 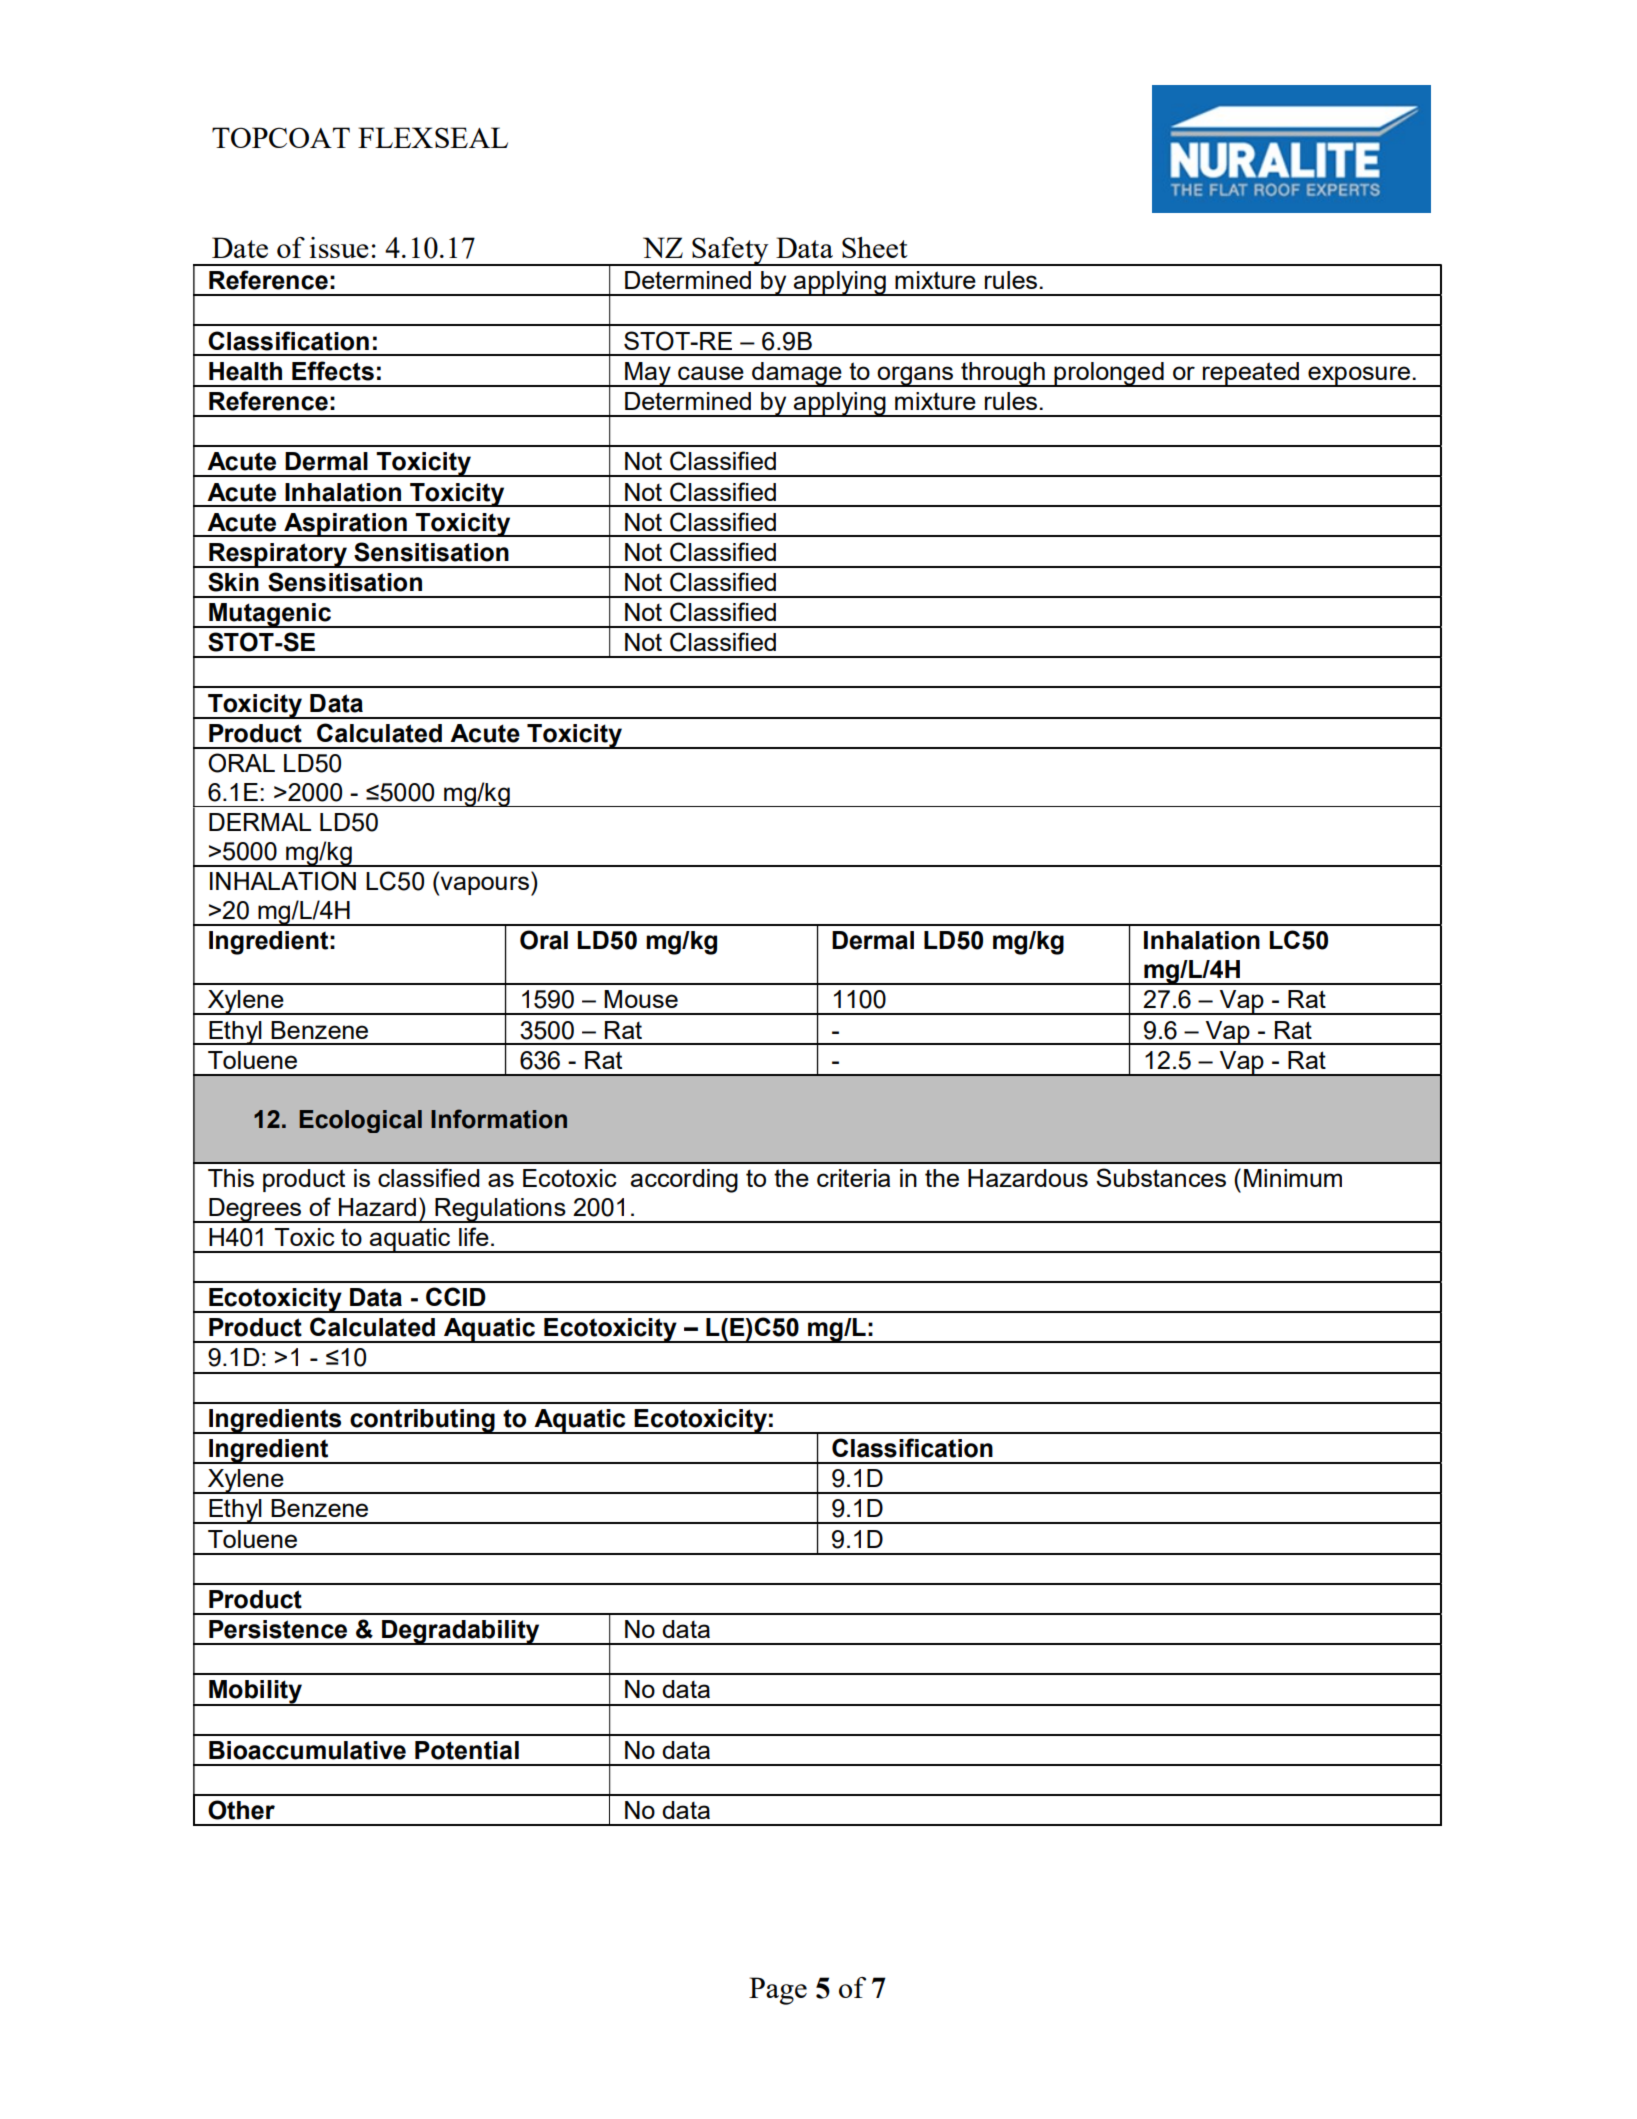 What do you see at coordinates (1161, 1177) in the document?
I see `Substances` at bounding box center [1161, 1177].
